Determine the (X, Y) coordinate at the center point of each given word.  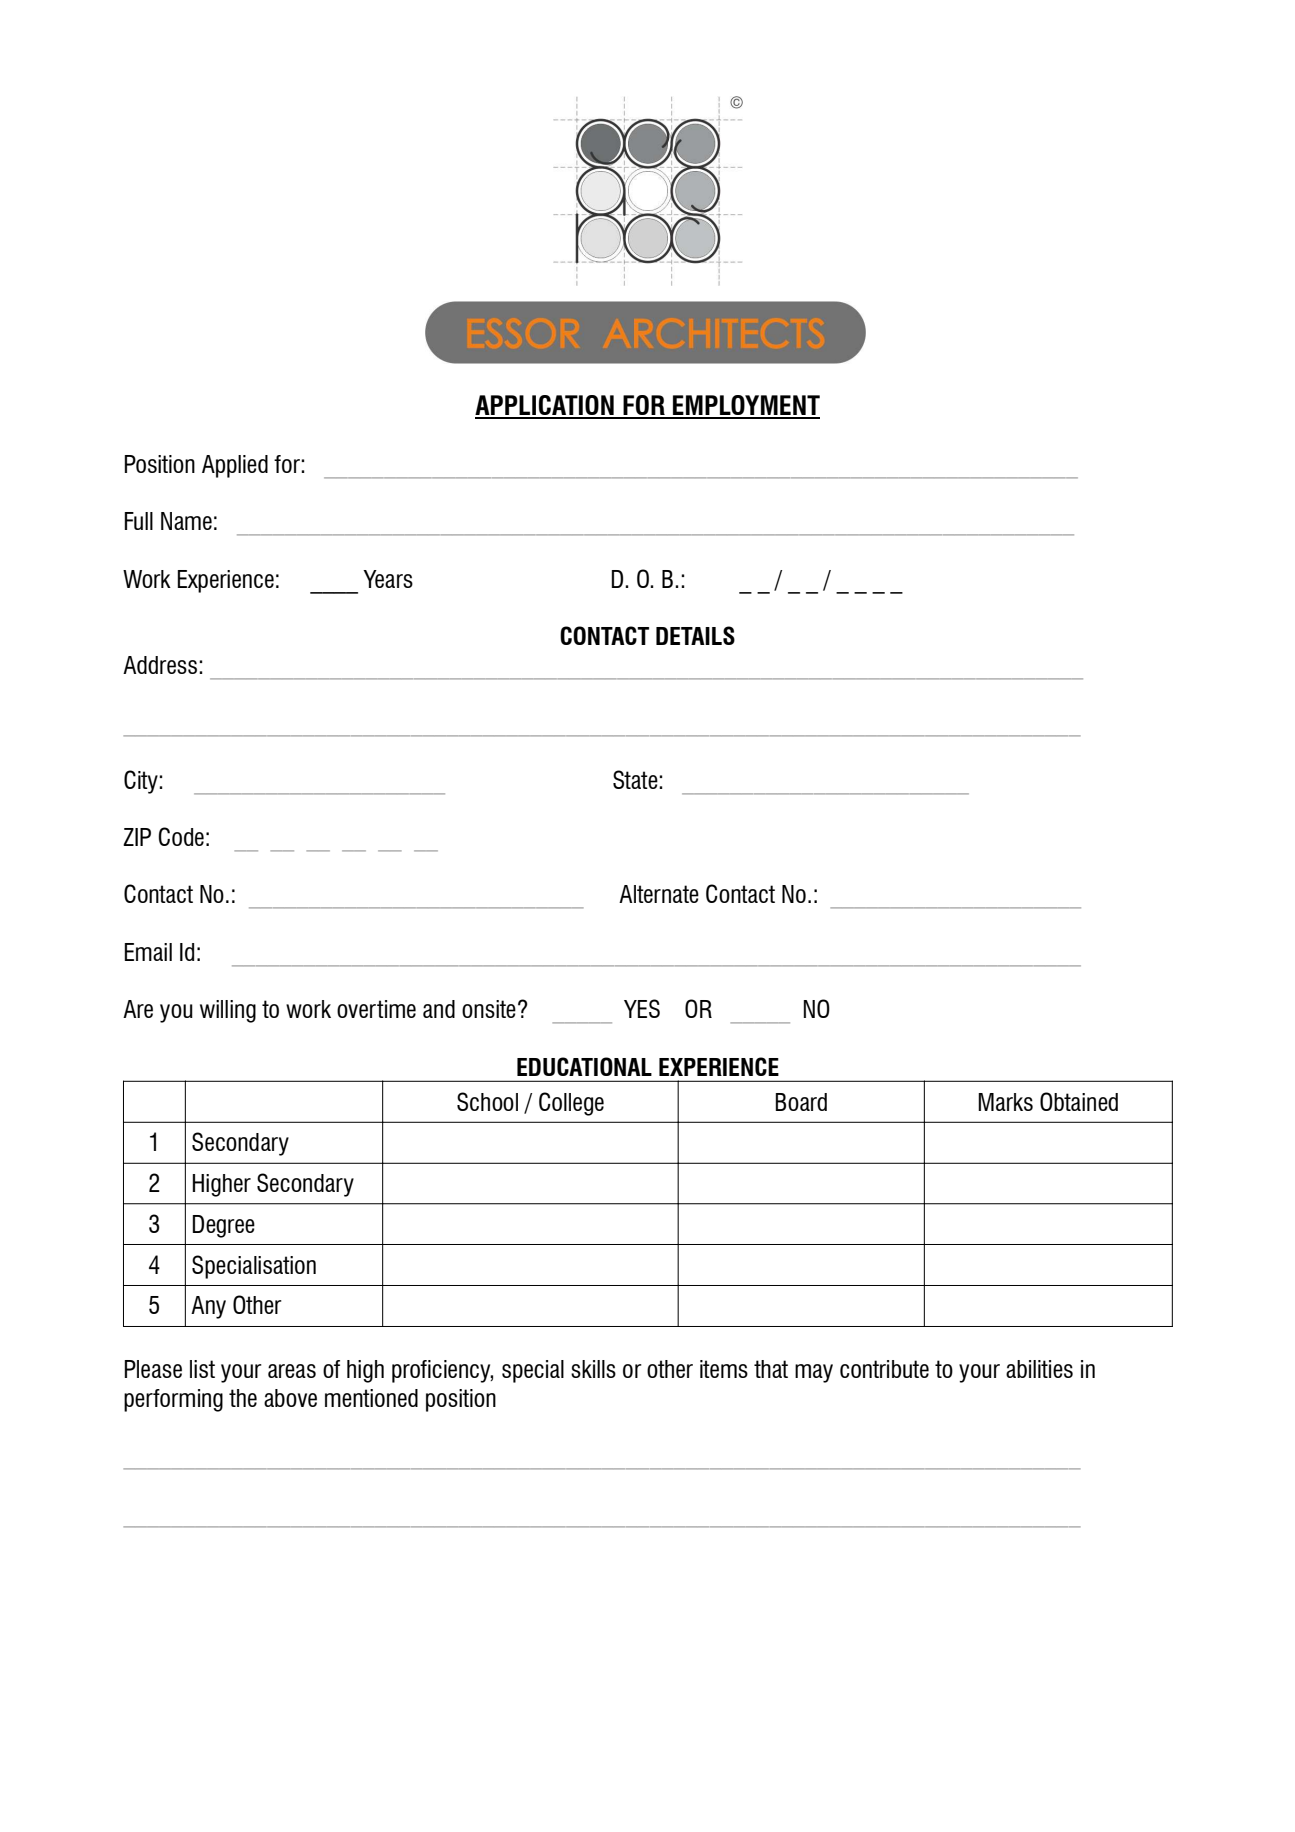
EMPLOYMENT (745, 406)
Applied (235, 466)
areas (292, 1371)
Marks (1005, 1102)
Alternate (659, 894)
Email (148, 952)
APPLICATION (545, 406)
